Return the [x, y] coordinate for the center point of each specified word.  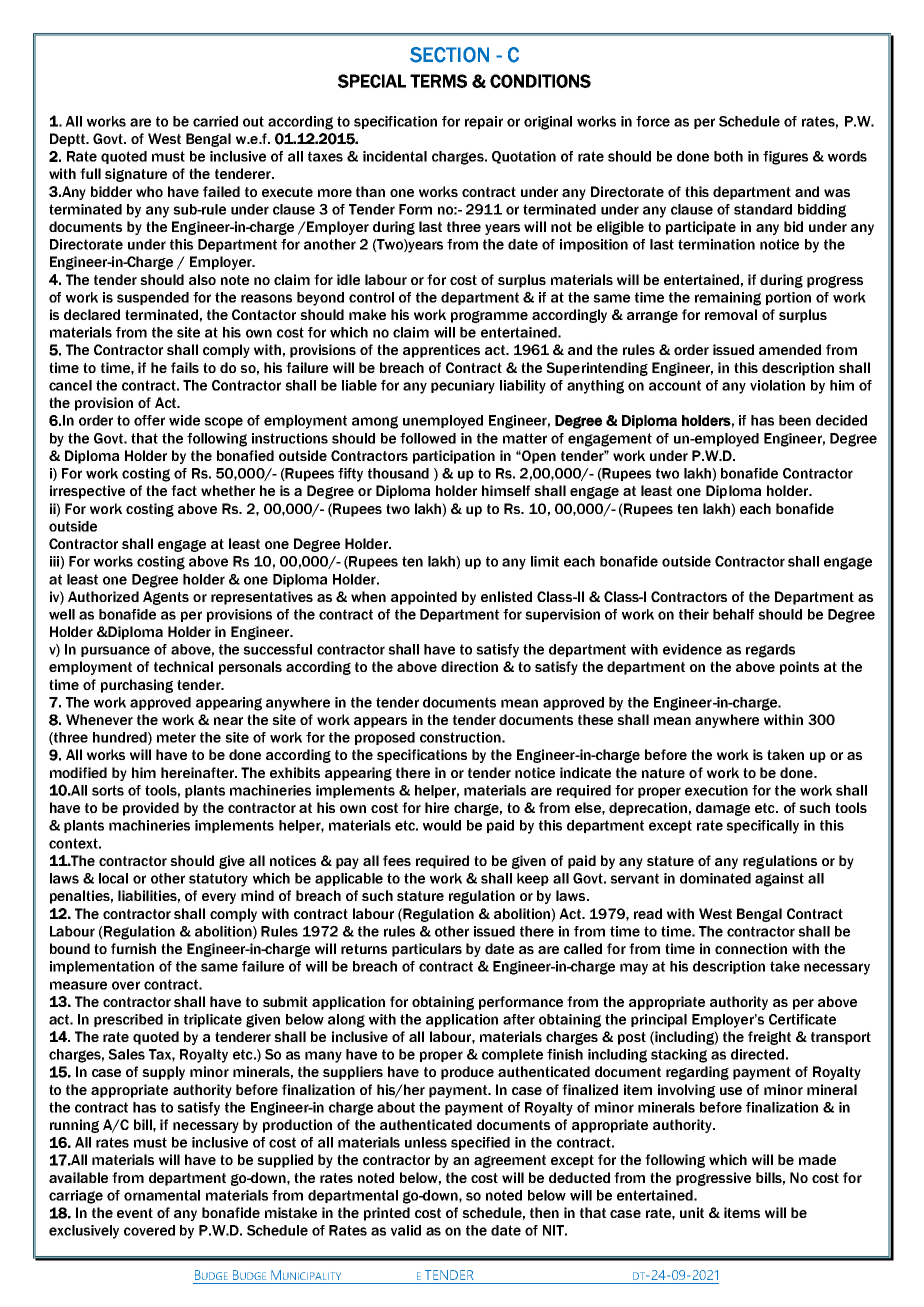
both [728, 156]
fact [184, 490]
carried [215, 121]
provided [151, 809]
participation [454, 457]
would [442, 825]
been [795, 420]
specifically [762, 827]
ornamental [162, 1195]
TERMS [438, 81]
